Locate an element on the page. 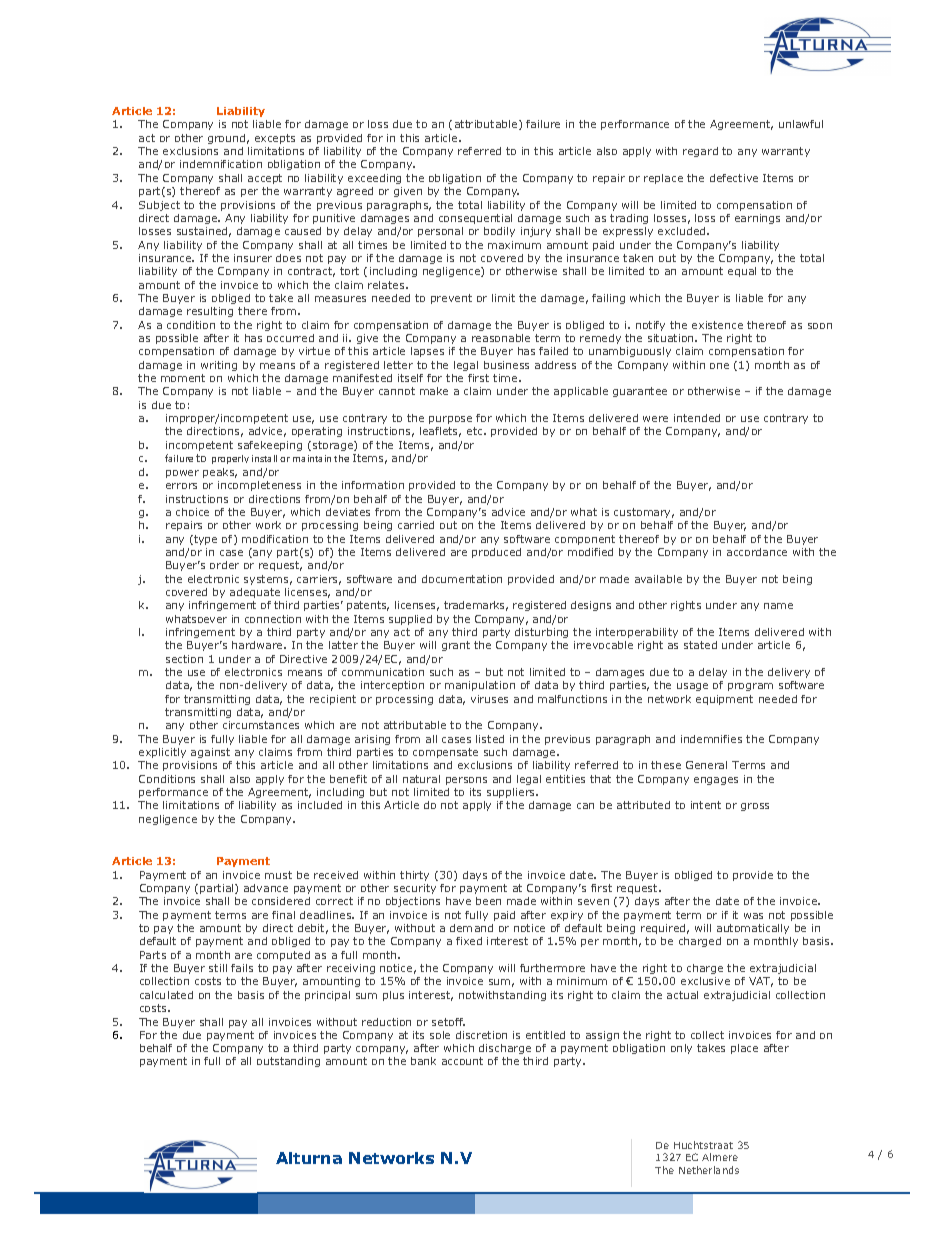 This page has width=952, height=1233. against is located at coordinates (210, 753).
